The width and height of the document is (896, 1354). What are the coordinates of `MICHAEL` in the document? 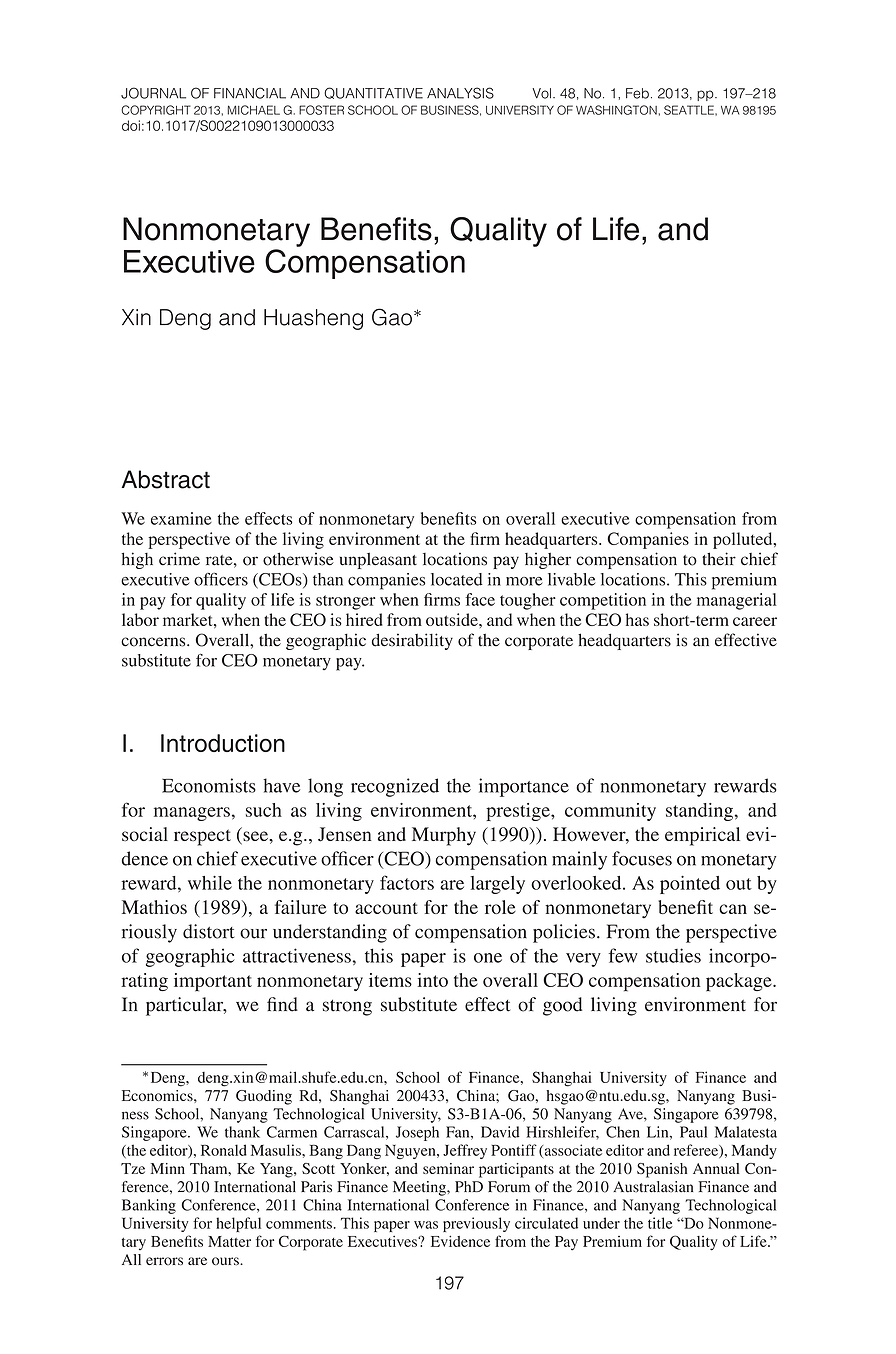 It's located at (253, 110).
